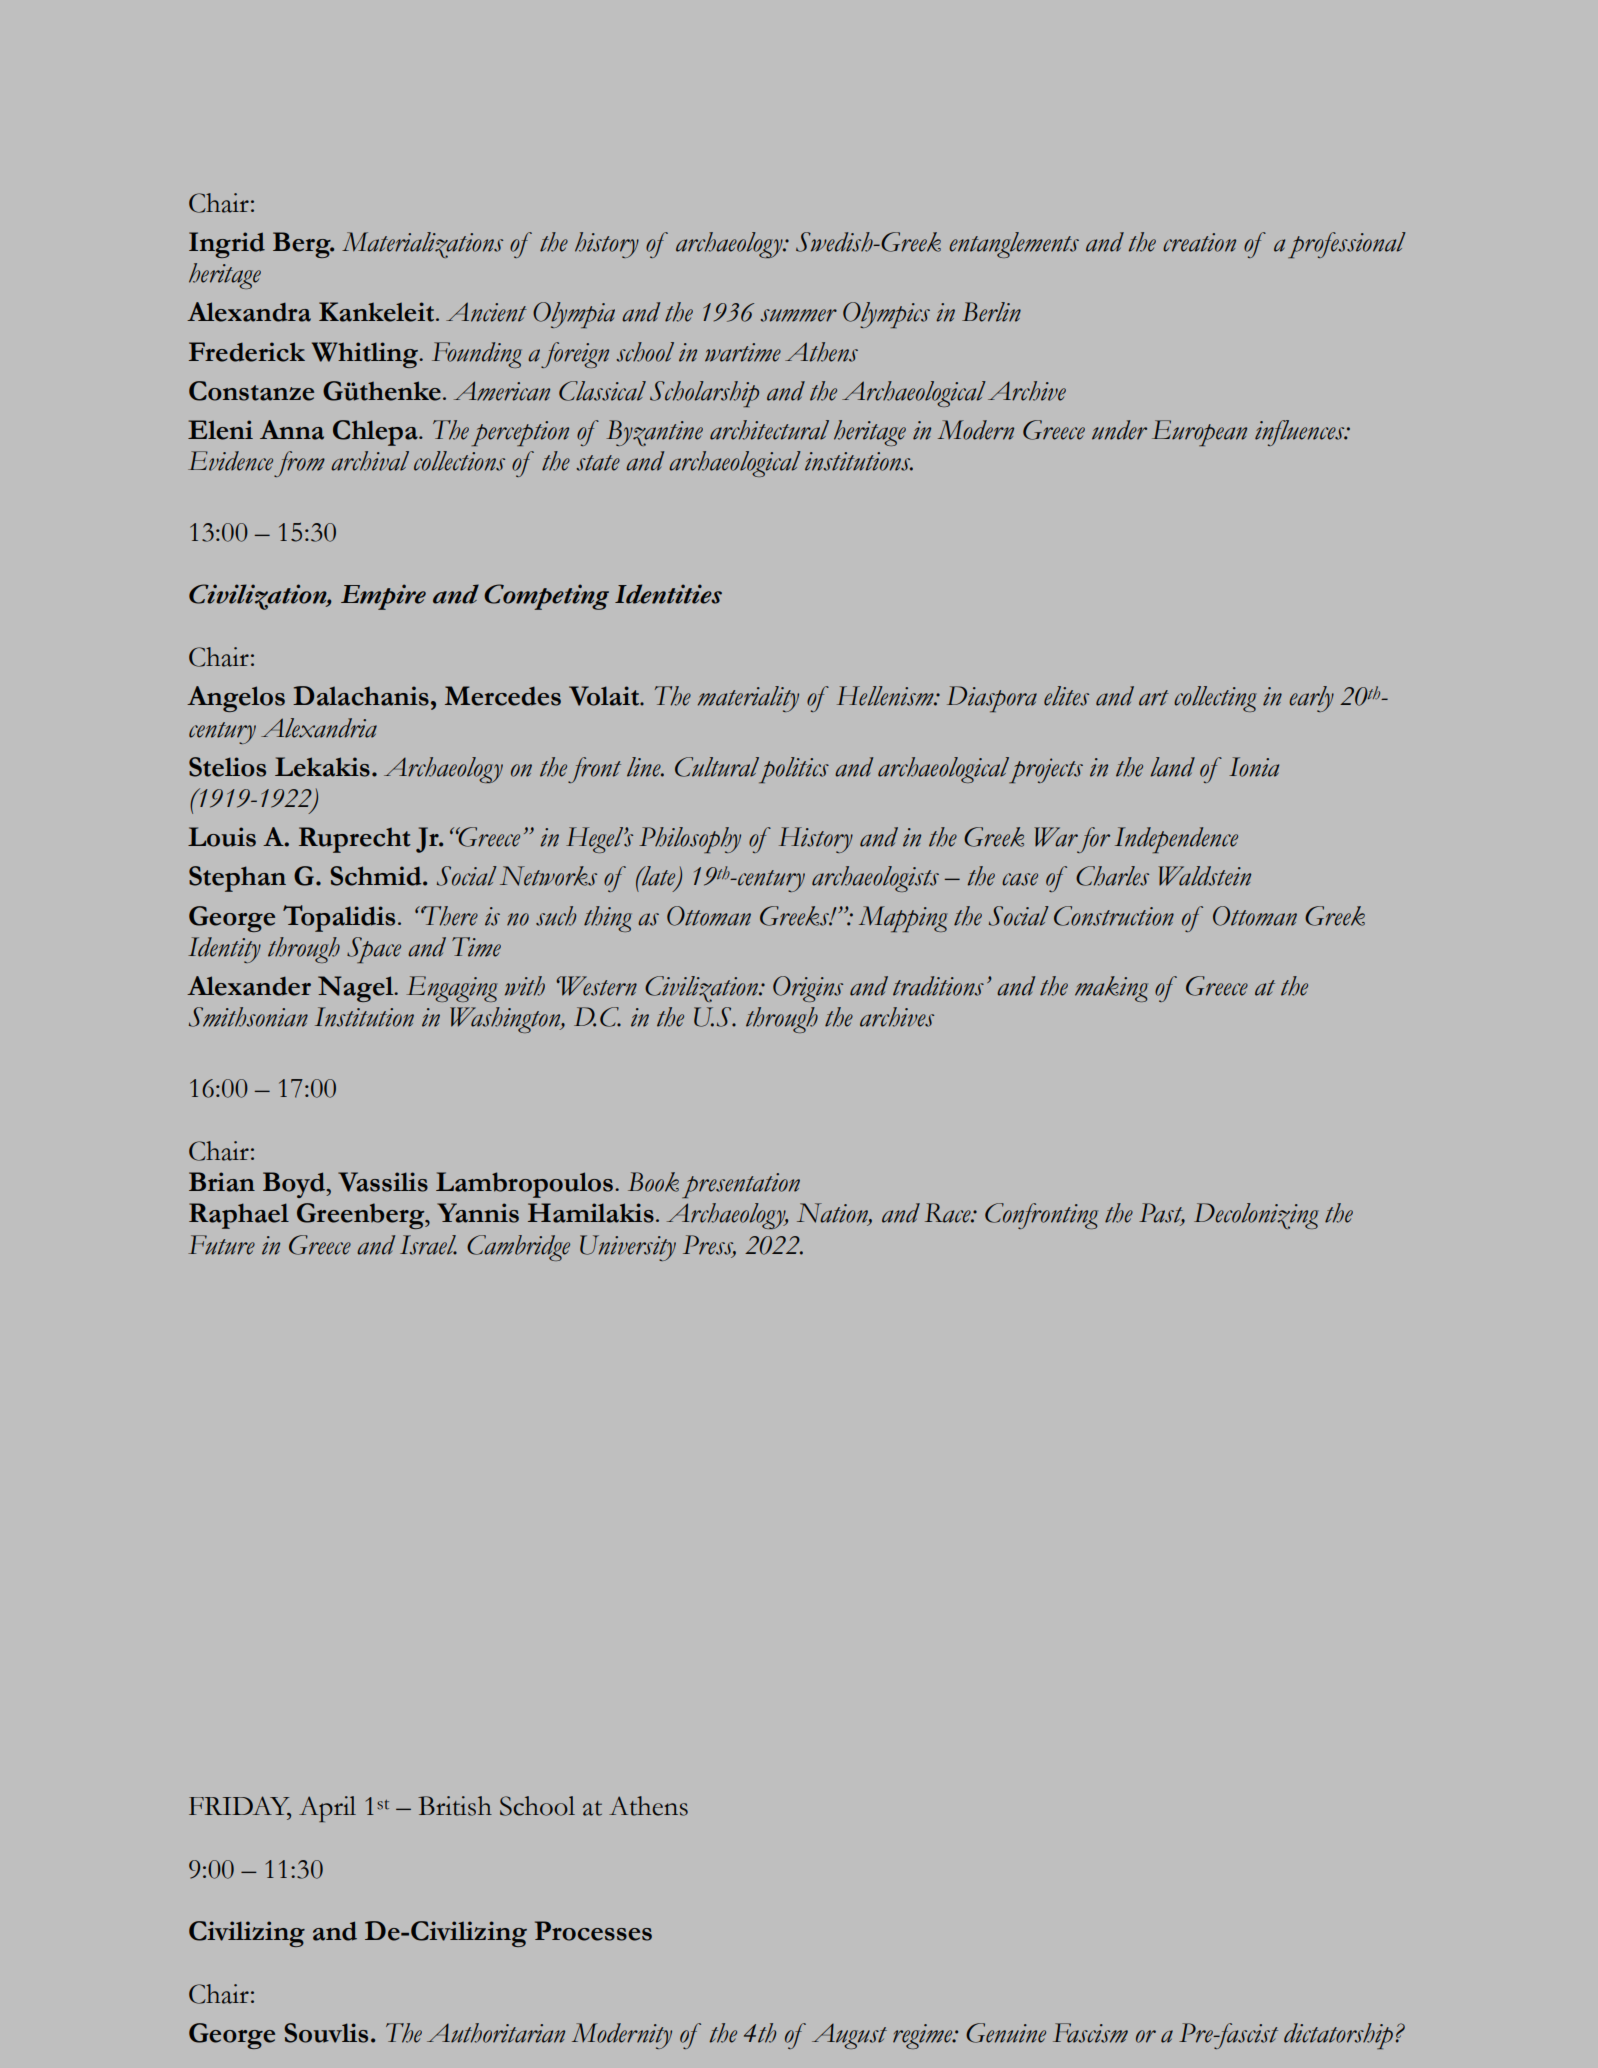 The height and width of the page is (2068, 1598). What do you see at coordinates (249, 312) in the page?
I see `Alexandra` at bounding box center [249, 312].
